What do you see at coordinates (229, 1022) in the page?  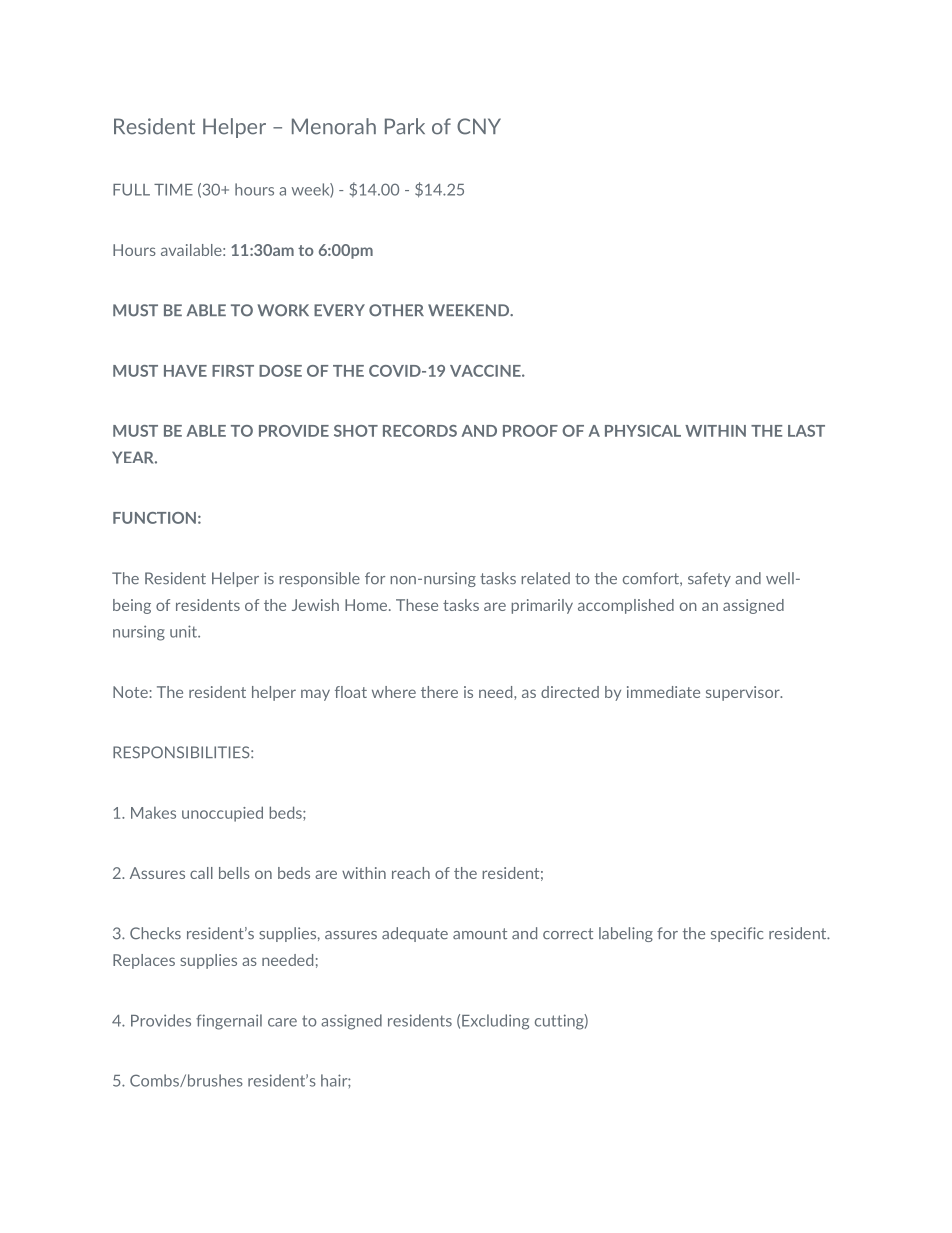 I see `fingernail` at bounding box center [229, 1022].
